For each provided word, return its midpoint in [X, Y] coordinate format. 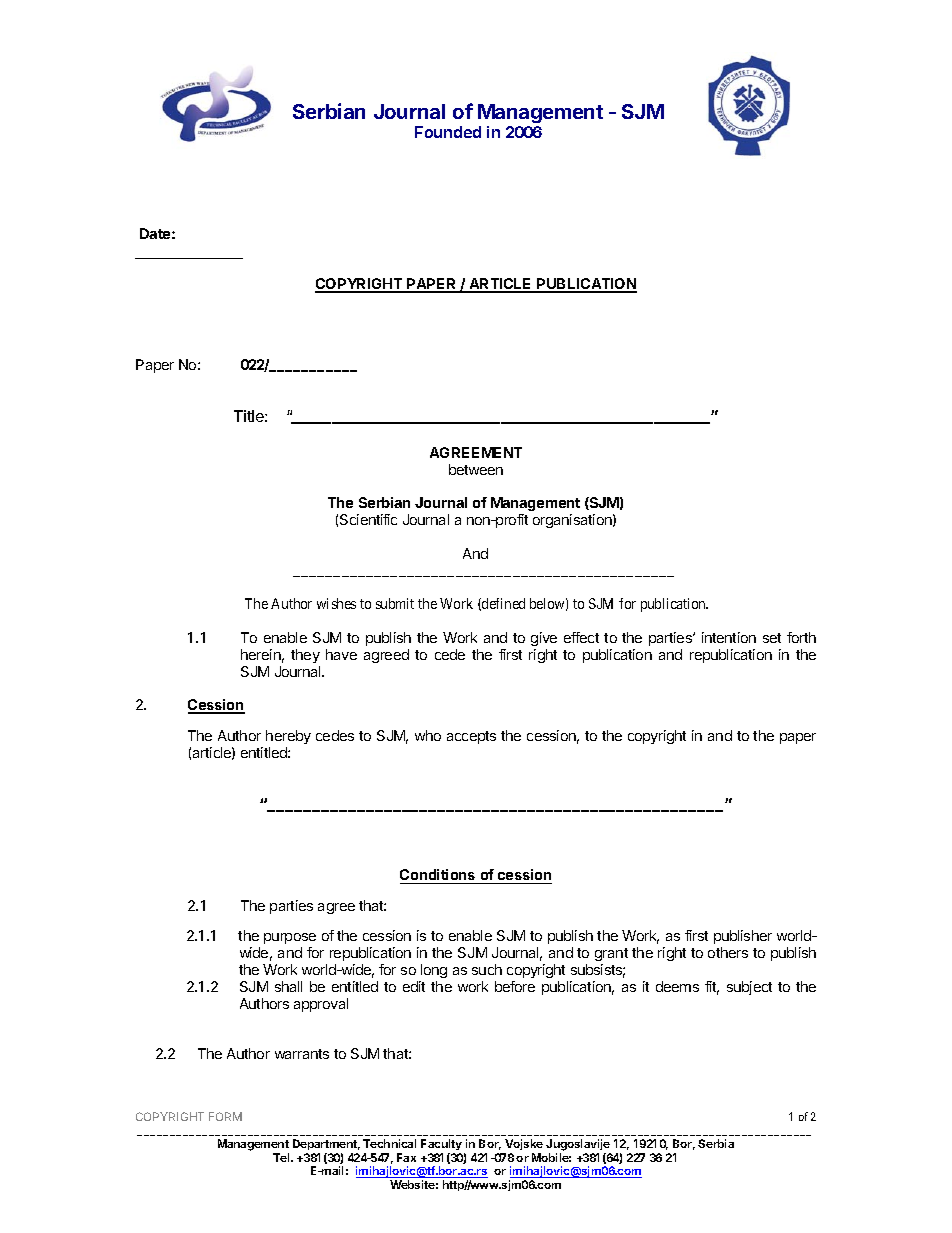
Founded [448, 132]
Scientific [368, 519]
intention [729, 637]
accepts [471, 737]
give [544, 639]
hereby [288, 737]
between [476, 469]
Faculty [441, 1146]
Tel [282, 1157]
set [772, 638]
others [728, 952]
